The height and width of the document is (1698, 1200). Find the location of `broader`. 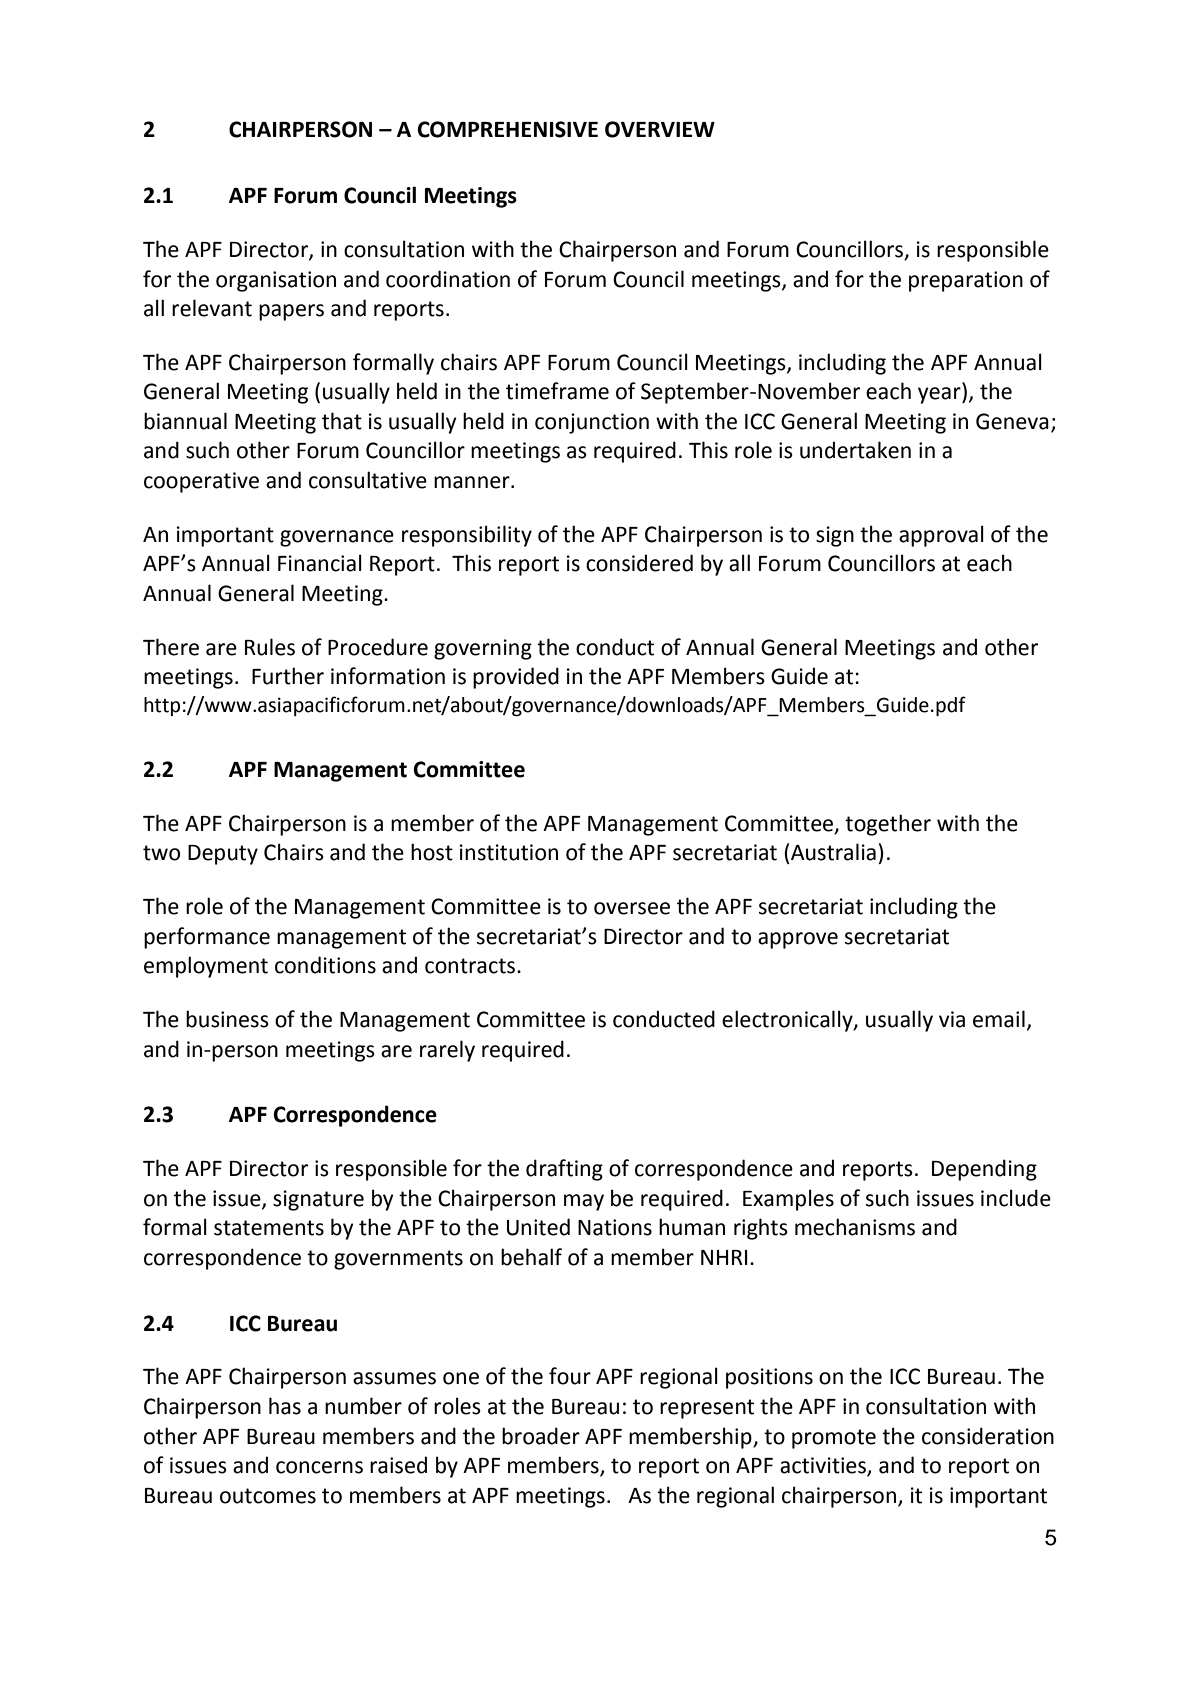

broader is located at coordinates (541, 1436).
